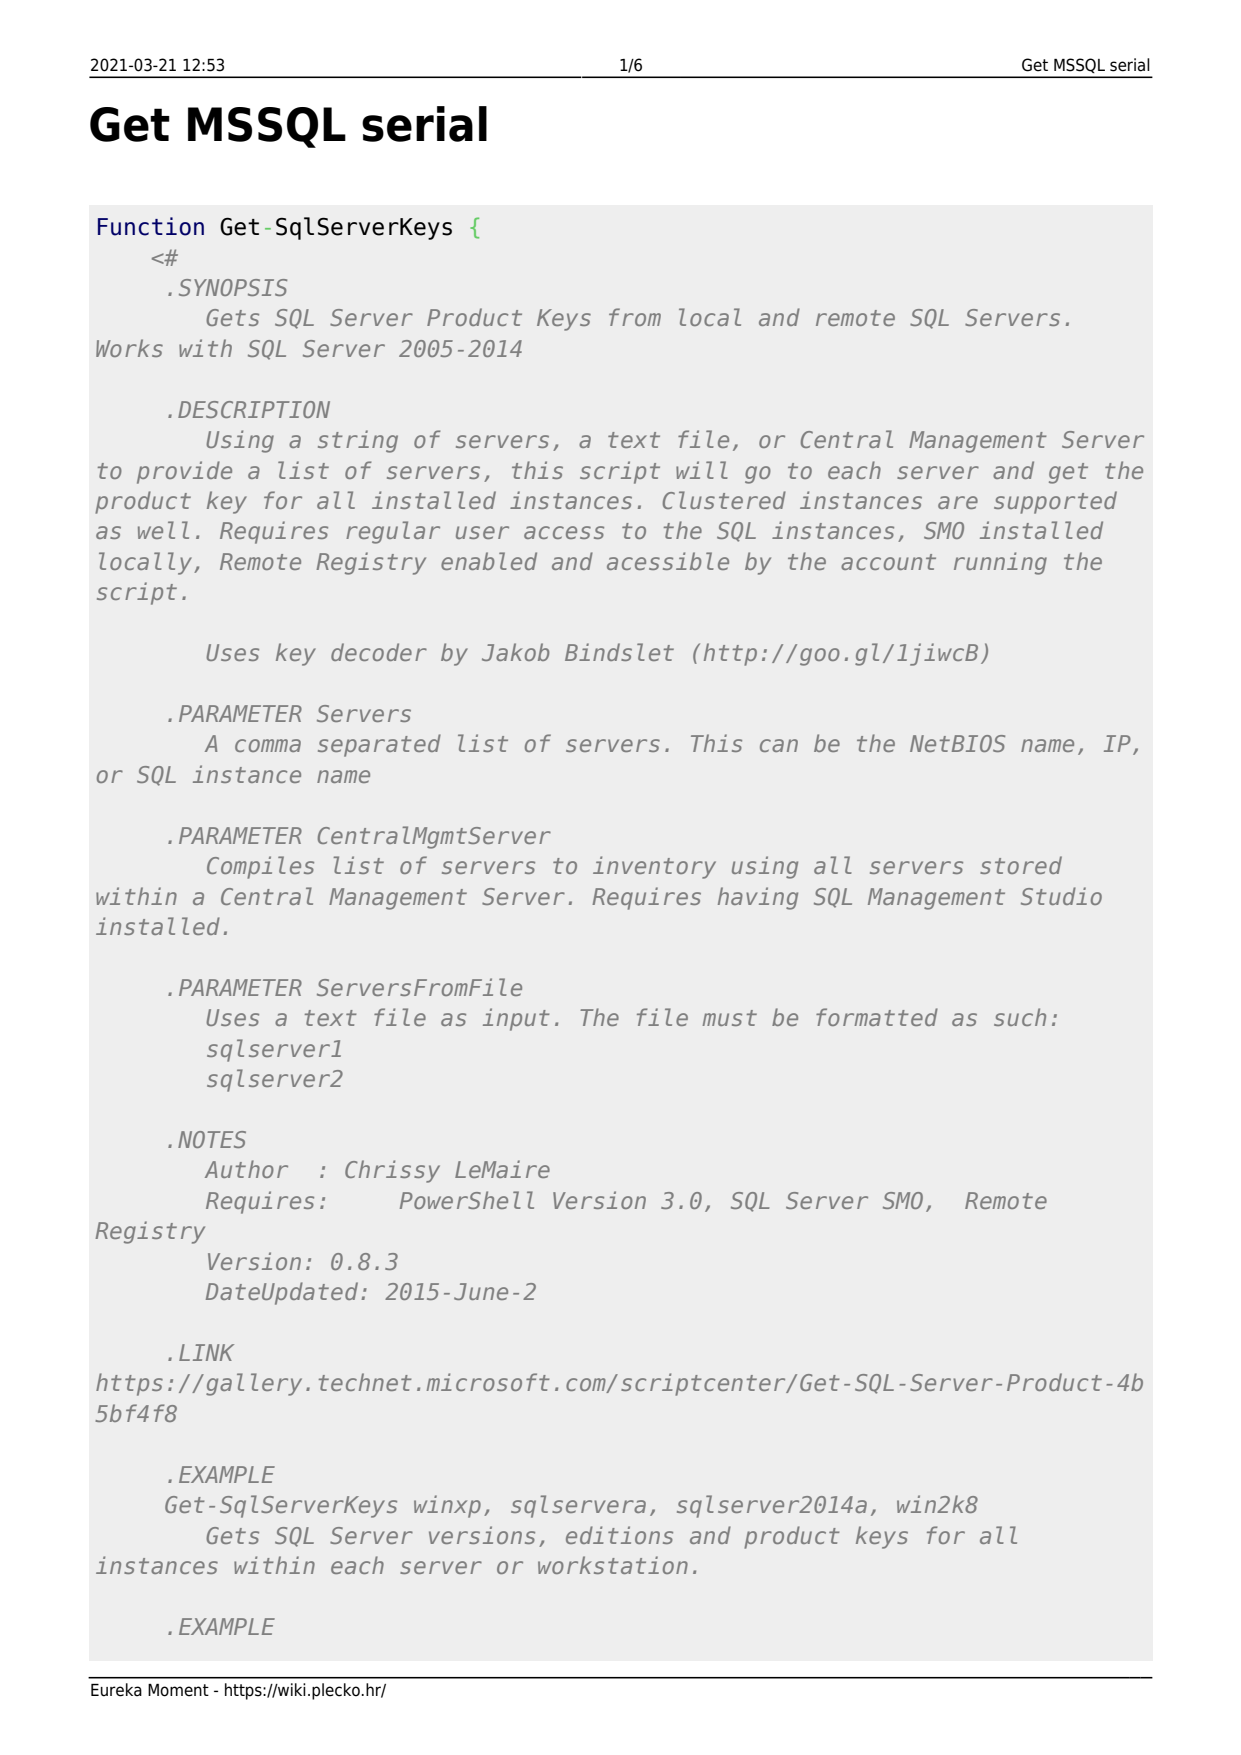  What do you see at coordinates (1020, 1017) in the screenshot?
I see `such` at bounding box center [1020, 1017].
